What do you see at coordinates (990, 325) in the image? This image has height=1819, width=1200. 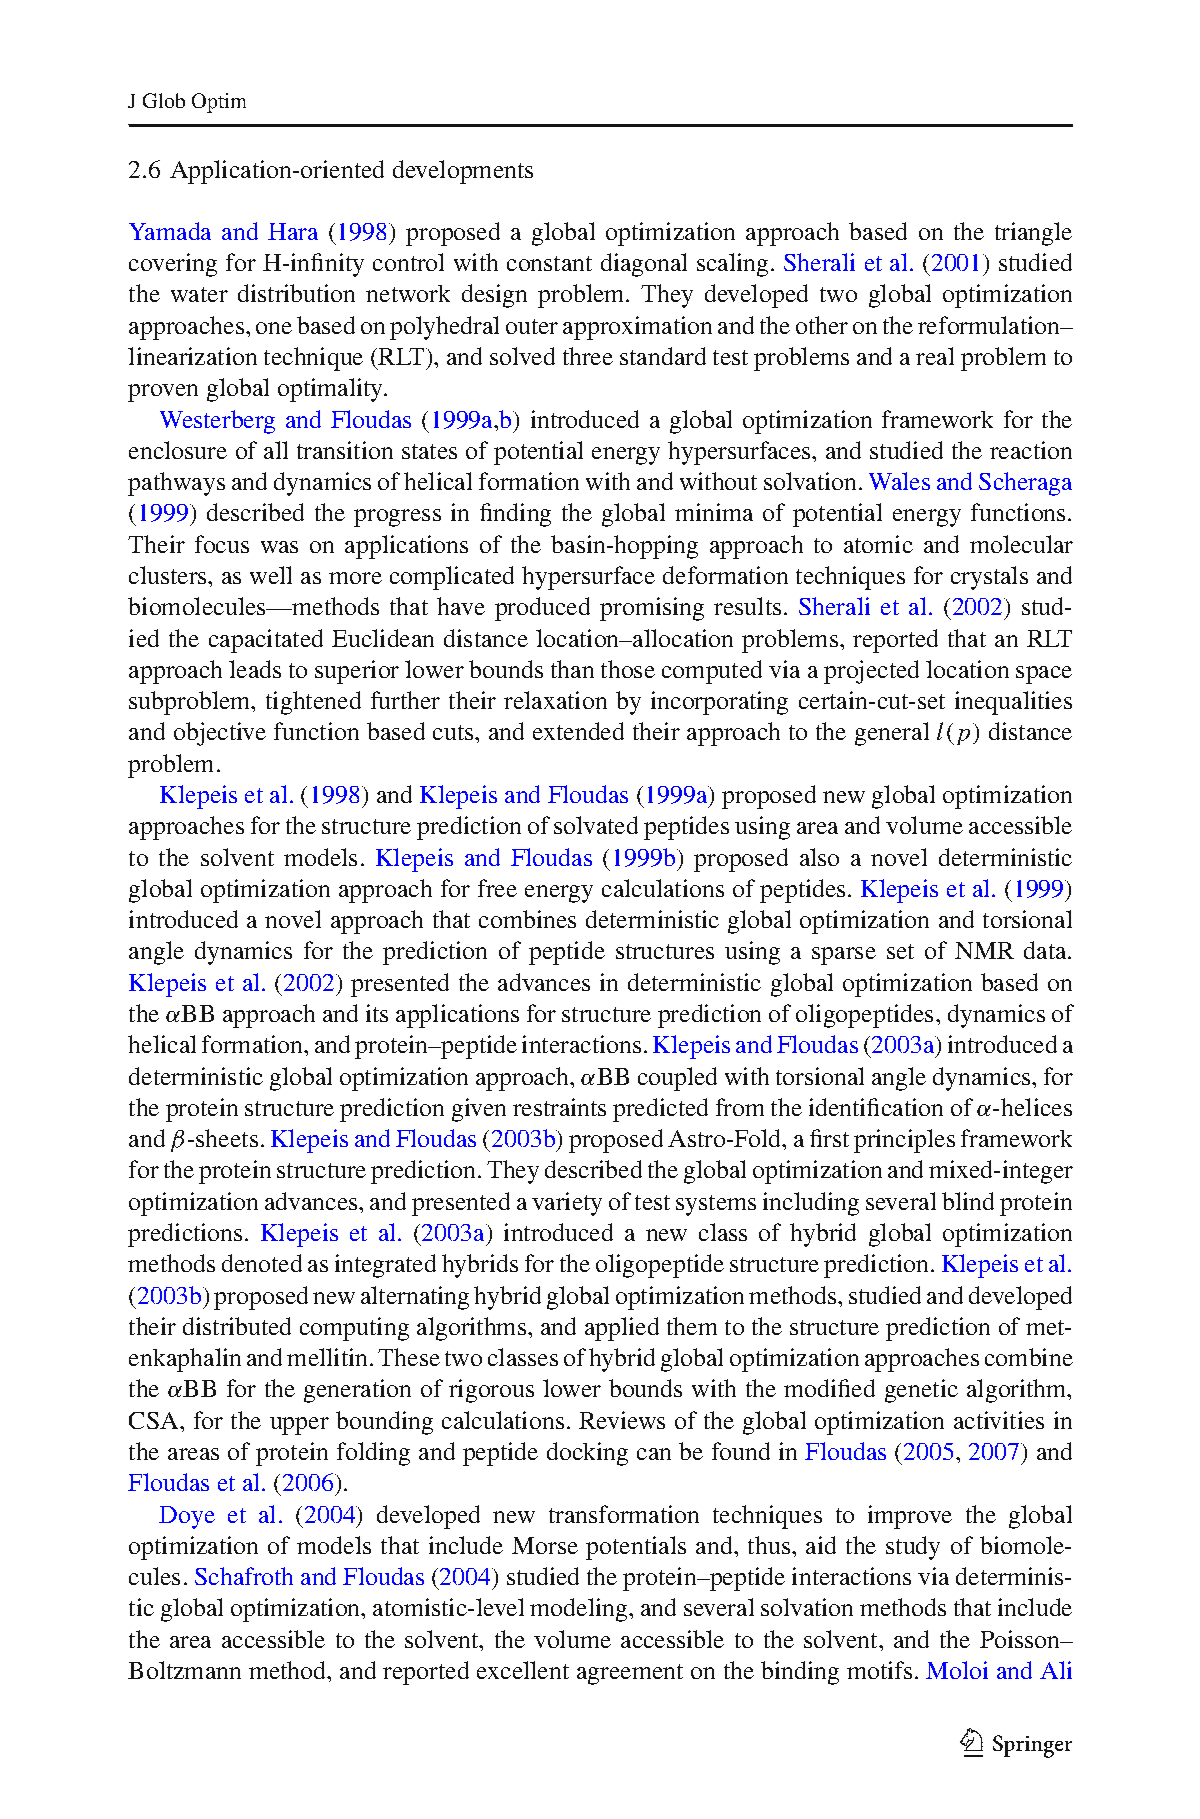 I see `reformulation` at bounding box center [990, 325].
